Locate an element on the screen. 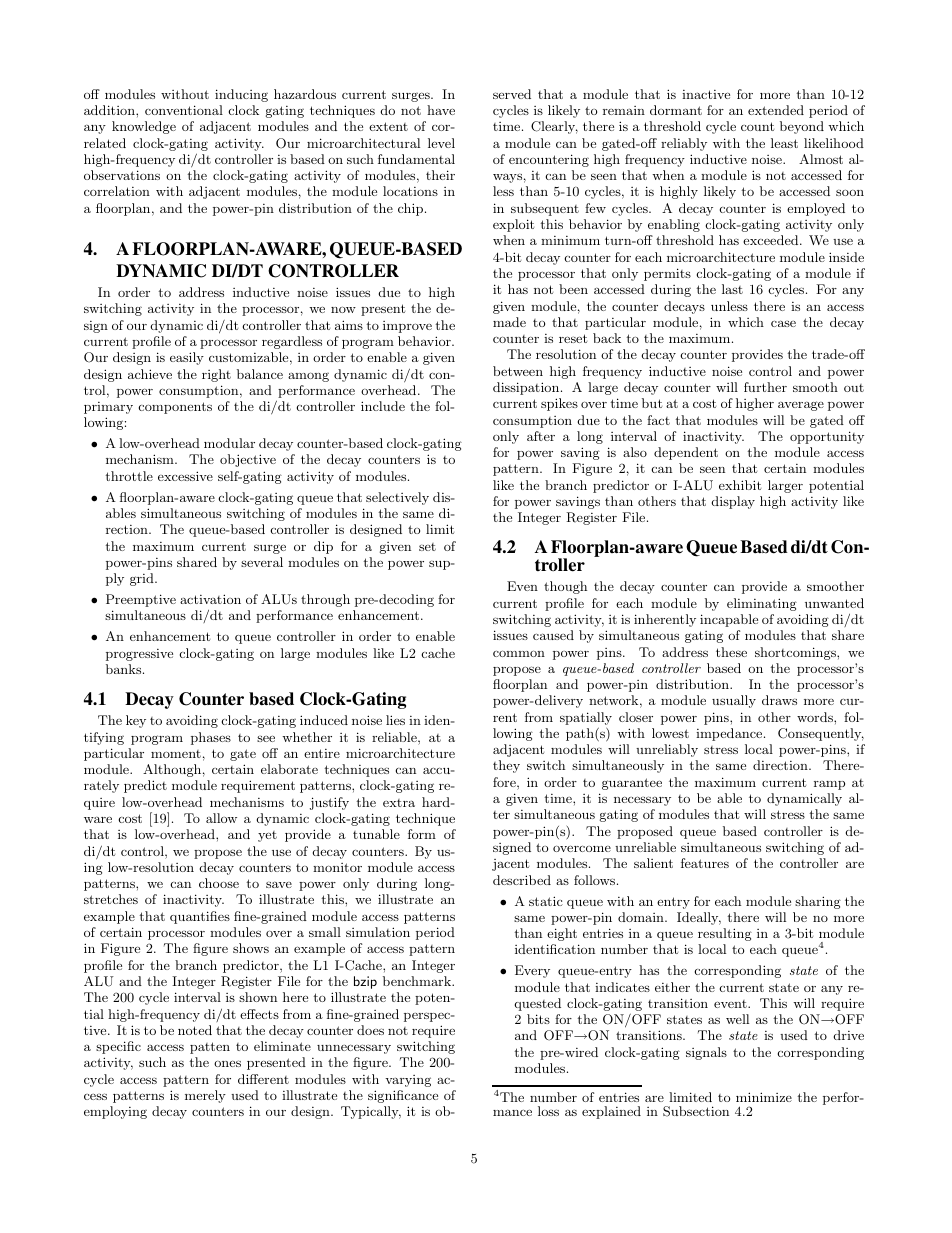 The image size is (952, 1233). they is located at coordinates (506, 766).
